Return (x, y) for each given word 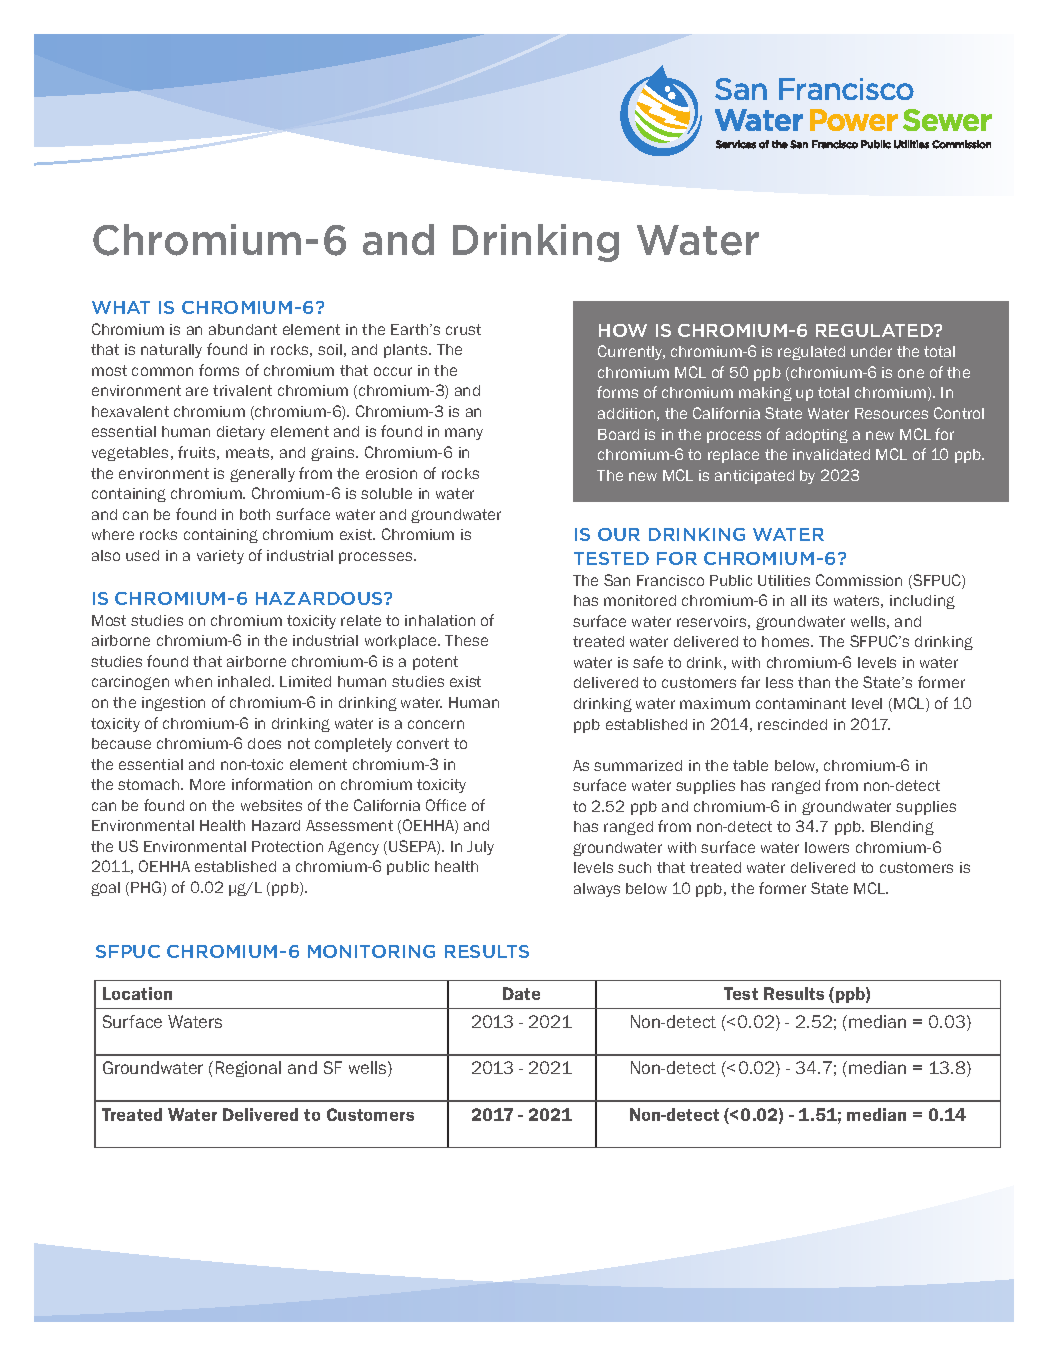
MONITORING (371, 951)
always (597, 890)
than (814, 682)
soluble (386, 493)
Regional (248, 1069)
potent (435, 663)
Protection (287, 846)
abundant (243, 329)
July (480, 848)
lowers (827, 847)
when (193, 681)
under (871, 351)
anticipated (754, 477)
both (255, 514)
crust (463, 329)
